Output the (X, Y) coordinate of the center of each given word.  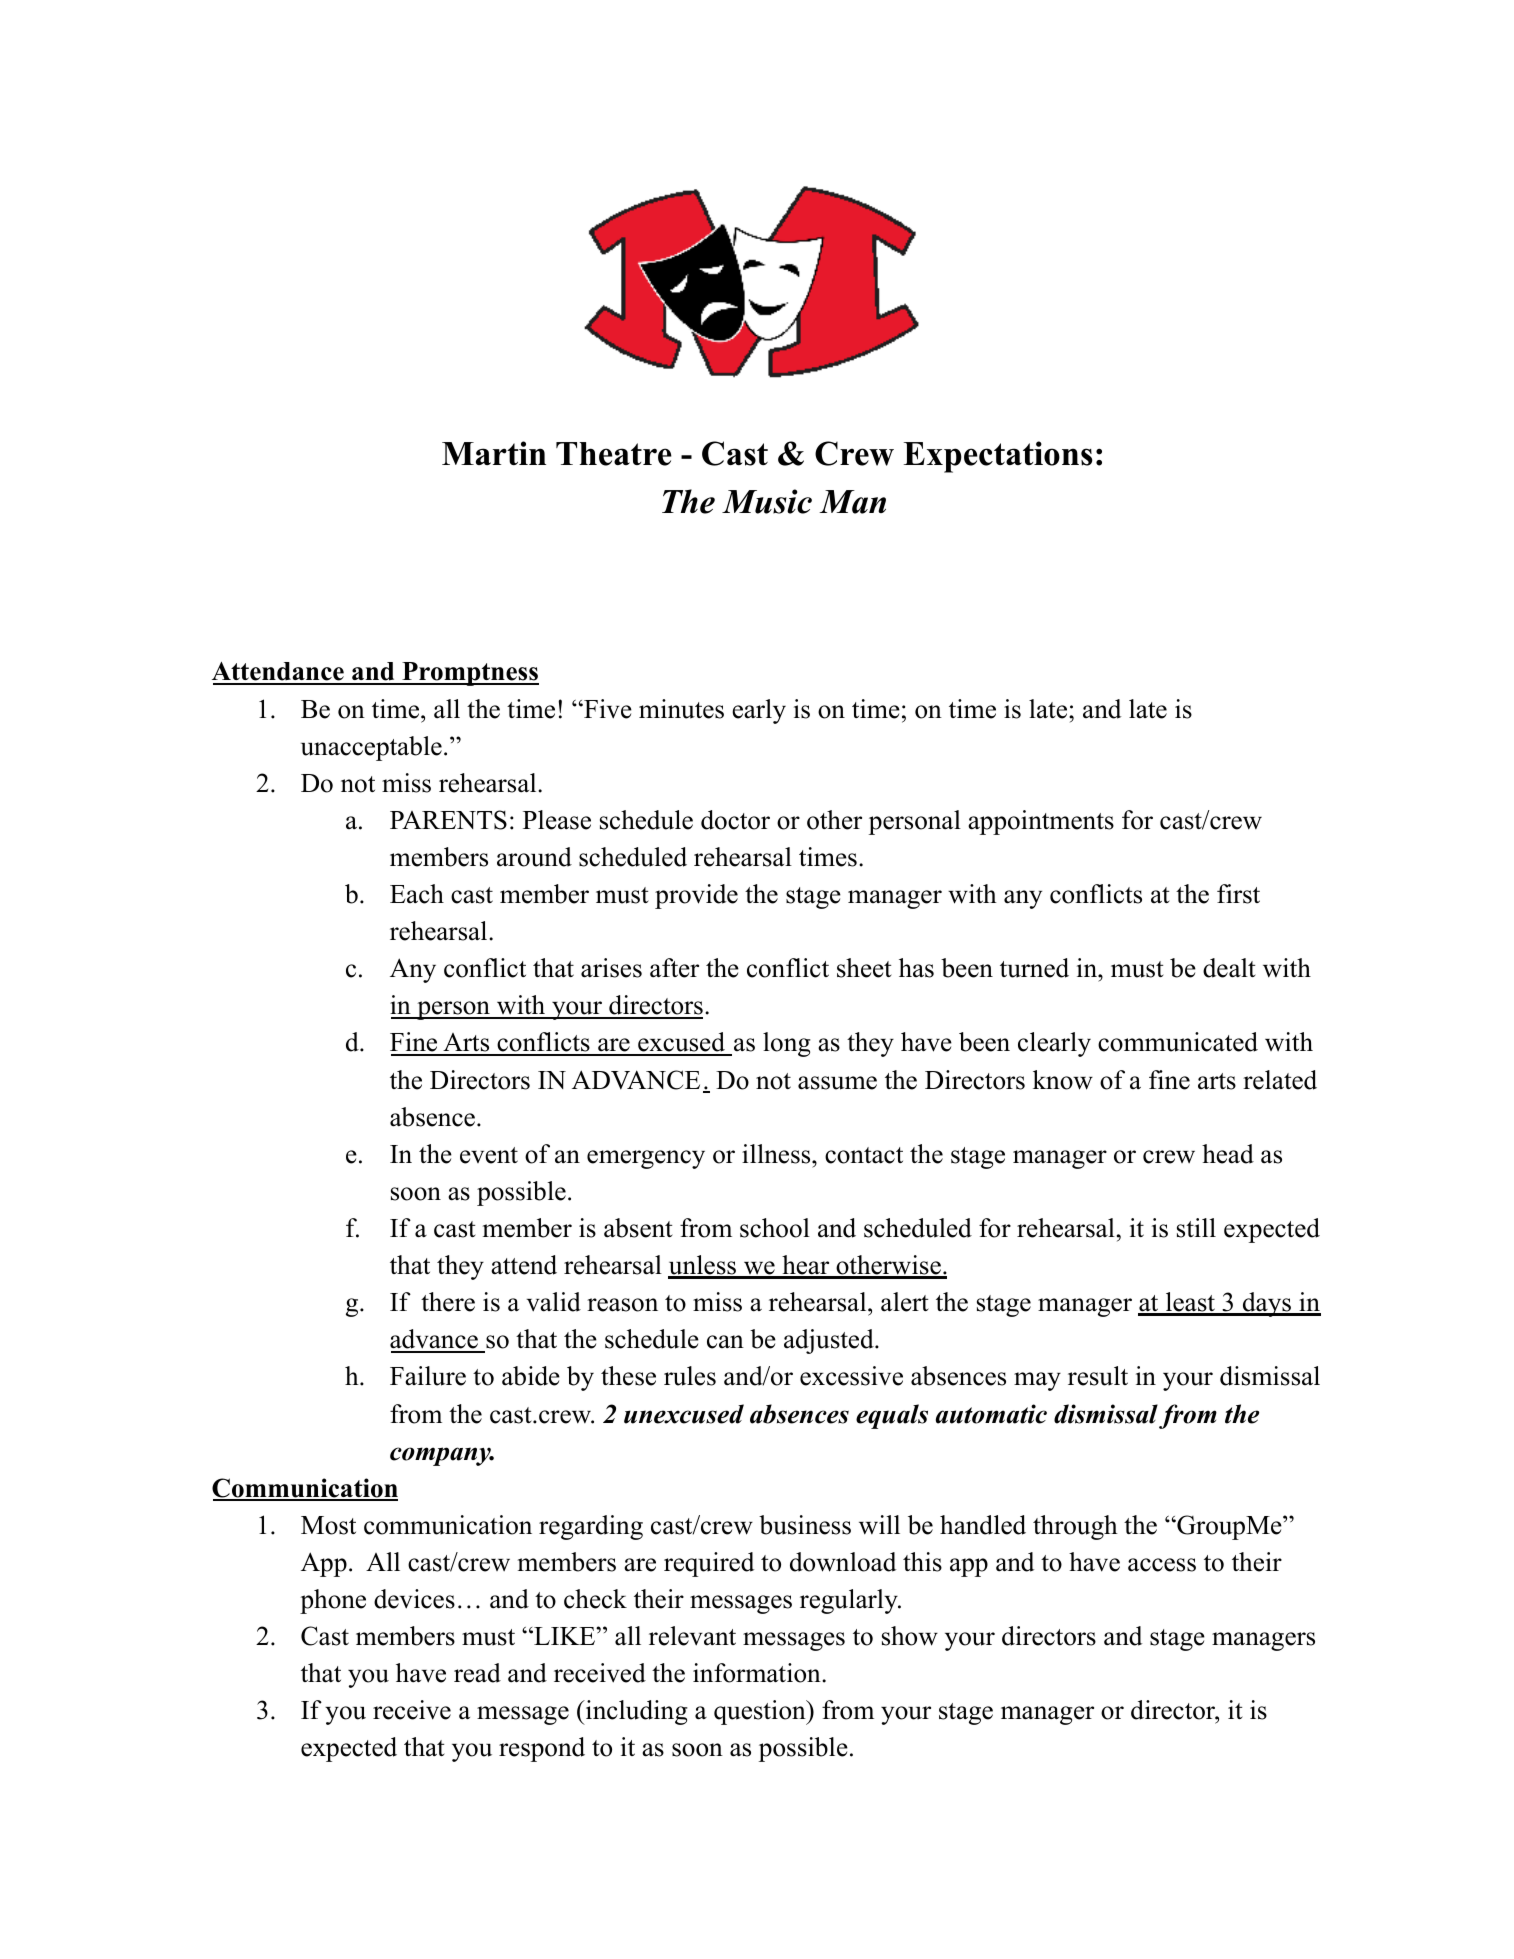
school (775, 1228)
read (477, 1673)
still (1196, 1228)
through (1075, 1527)
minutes (681, 709)
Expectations (998, 457)
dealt (1229, 968)
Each (417, 894)
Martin (494, 453)
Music (767, 501)
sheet (864, 968)
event (489, 1155)
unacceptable (371, 748)
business (805, 1525)
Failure (428, 1376)
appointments (1041, 822)
